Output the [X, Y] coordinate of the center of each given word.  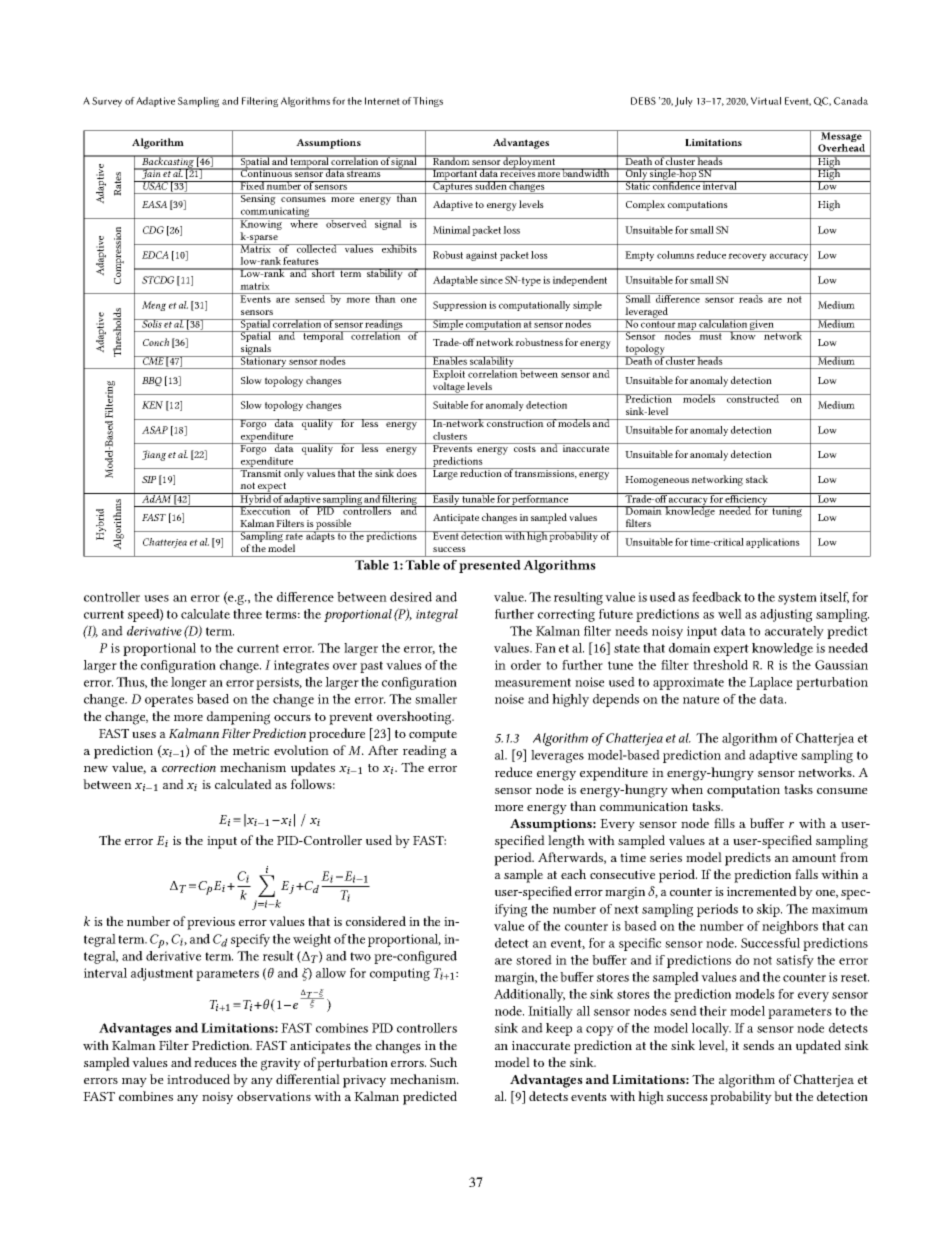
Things [428, 102]
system [797, 599]
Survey [107, 102]
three [247, 614]
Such [443, 1062]
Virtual [766, 101]
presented [490, 566]
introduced [198, 1079]
